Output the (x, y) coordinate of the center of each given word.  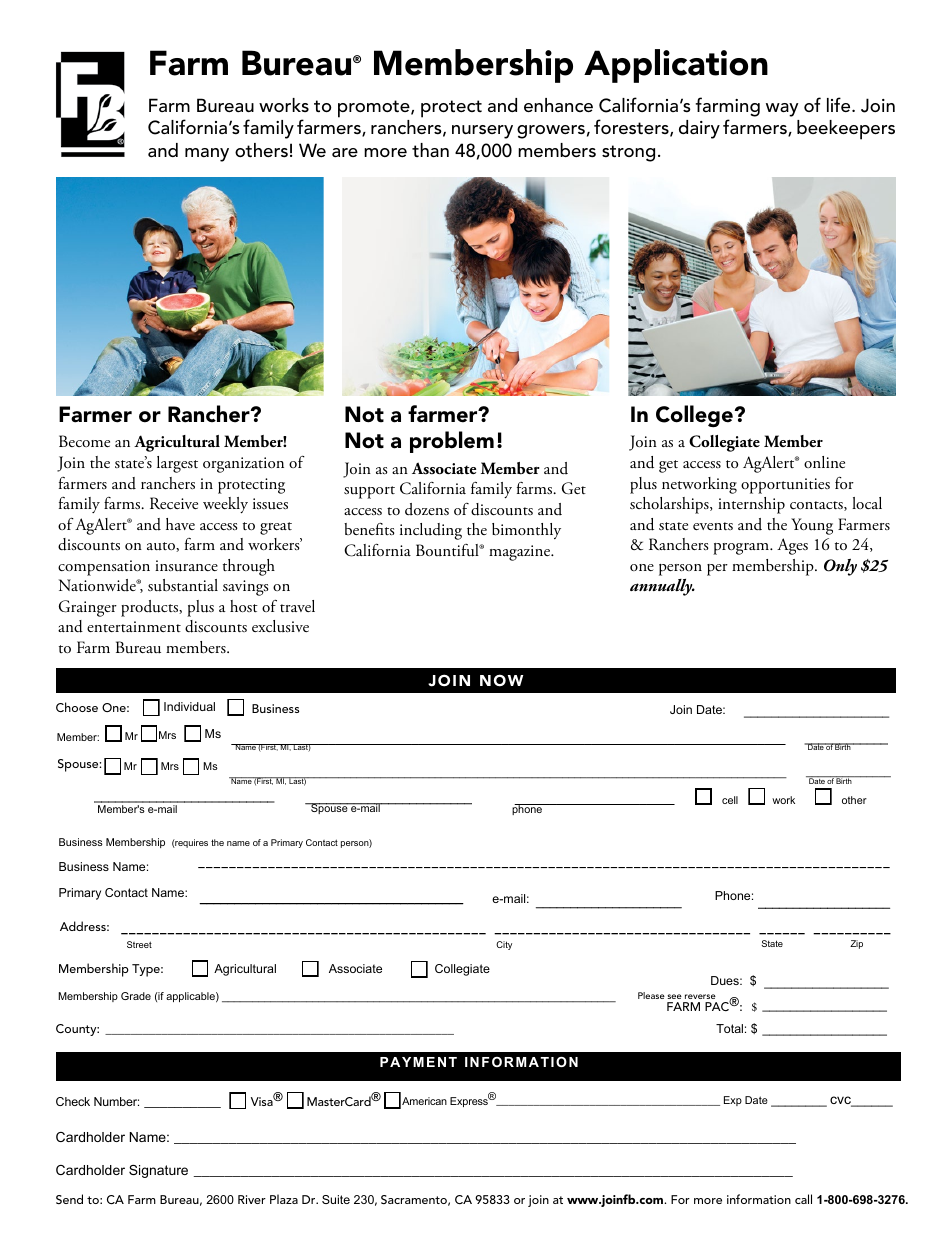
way (782, 110)
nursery (482, 132)
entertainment (134, 626)
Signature (158, 1171)
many (207, 155)
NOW (501, 680)
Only (840, 567)
